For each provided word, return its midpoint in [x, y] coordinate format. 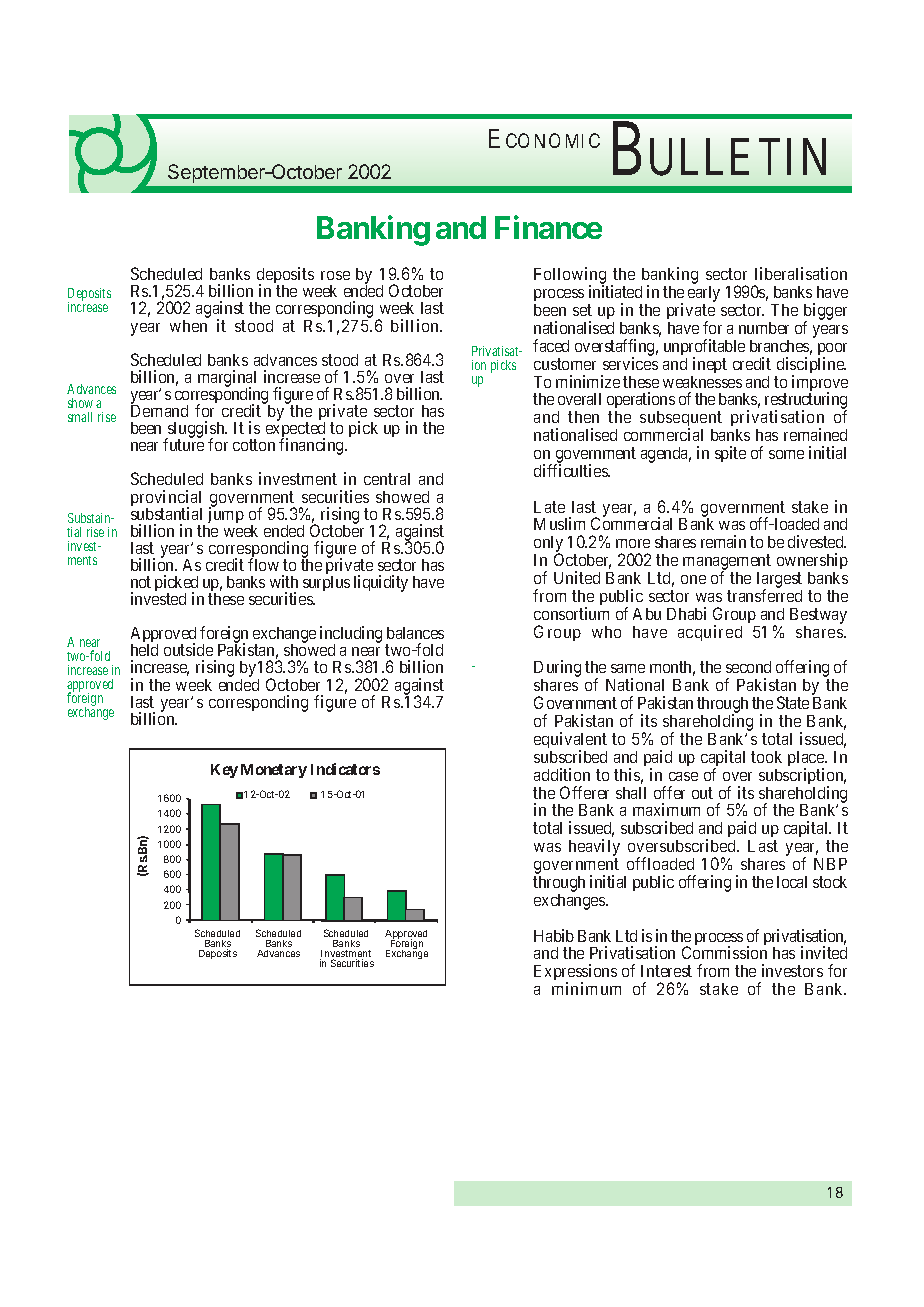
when [188, 326]
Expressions [575, 974]
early [704, 295]
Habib [554, 935]
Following [571, 277]
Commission [724, 952]
